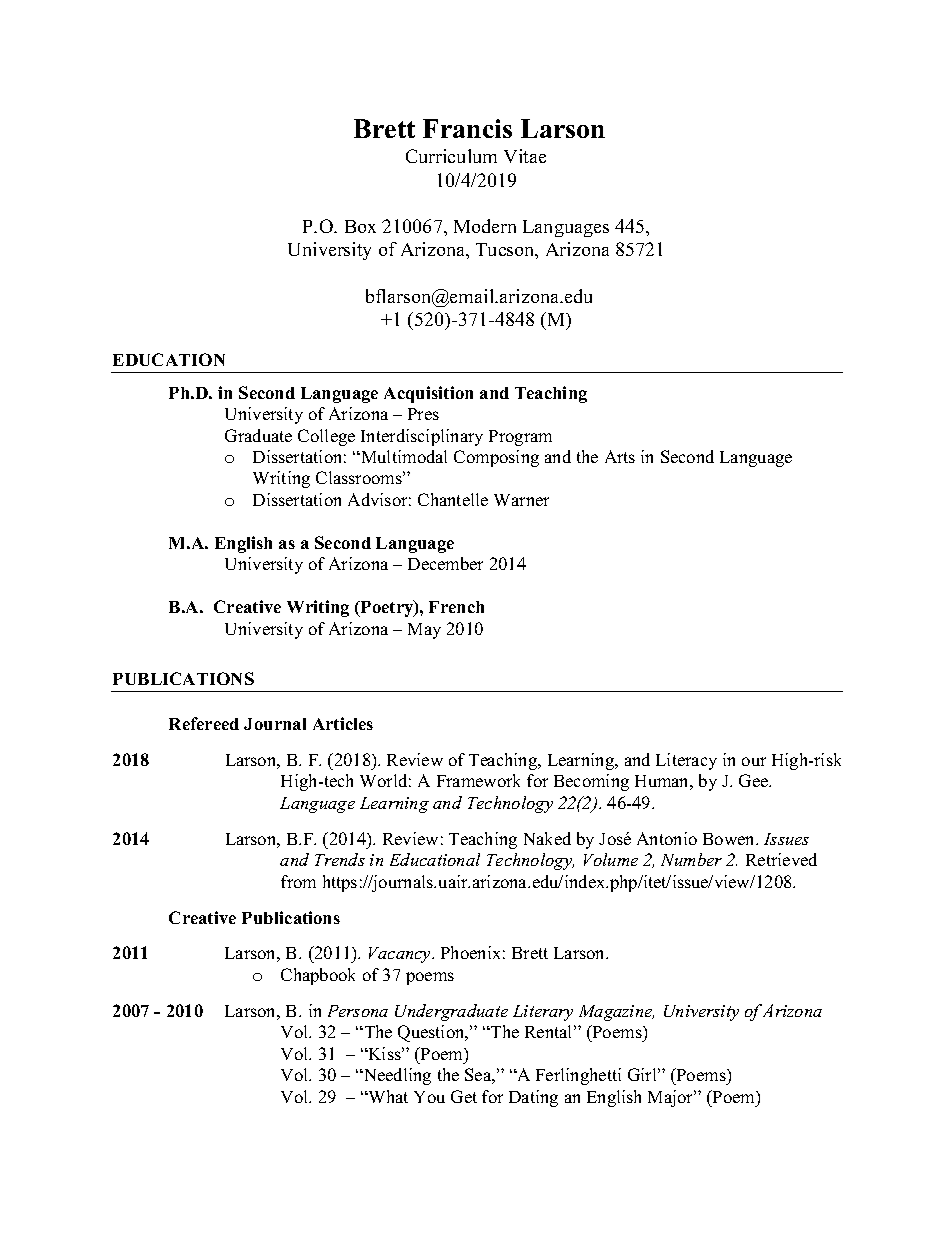 The width and height of the image is (952, 1233). I want to click on Modern, so click(485, 226).
